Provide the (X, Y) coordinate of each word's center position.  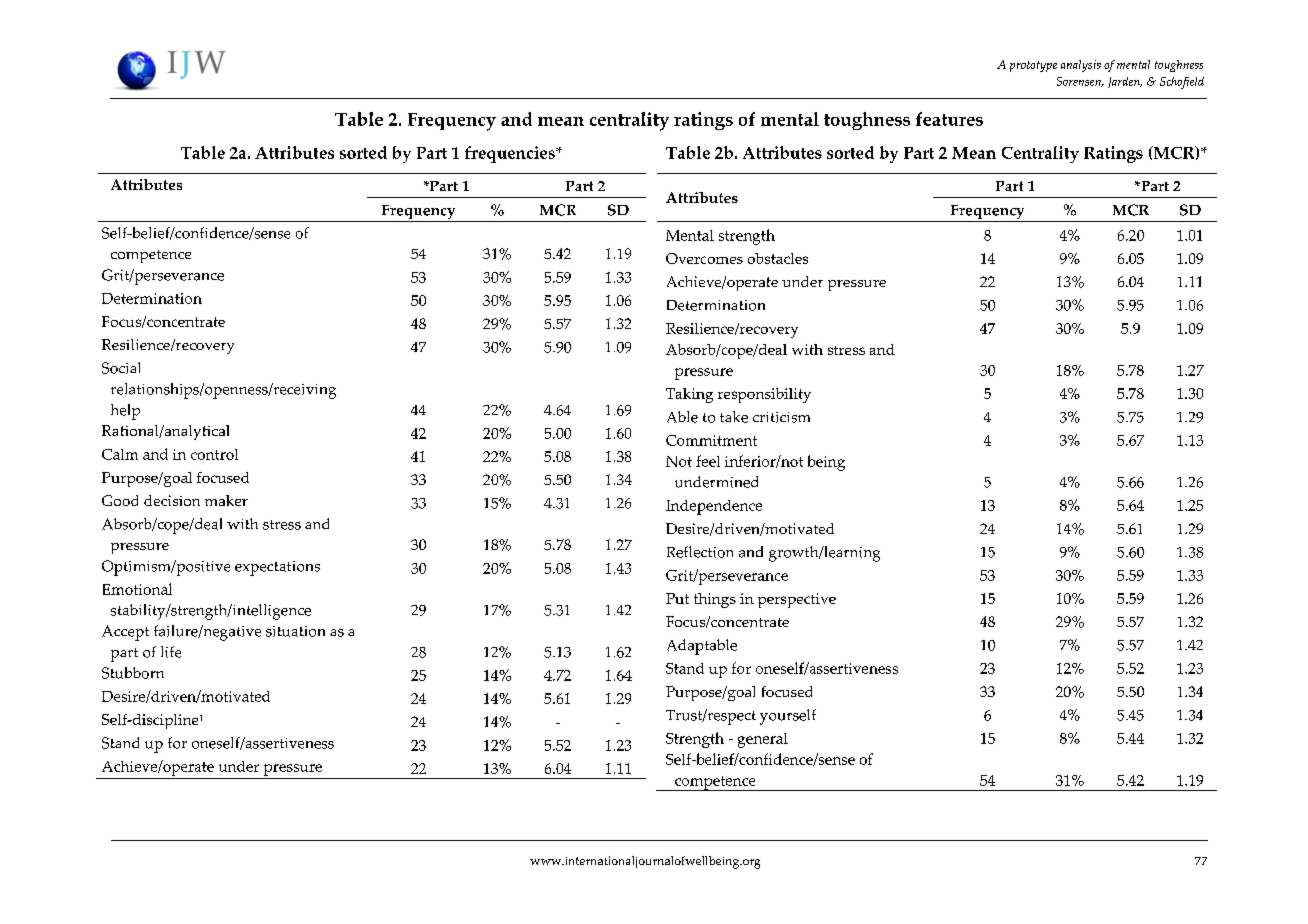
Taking (689, 395)
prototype (1033, 66)
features (949, 119)
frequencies (511, 154)
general (763, 740)
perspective (797, 600)
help (125, 412)
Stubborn (133, 673)
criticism (781, 417)
